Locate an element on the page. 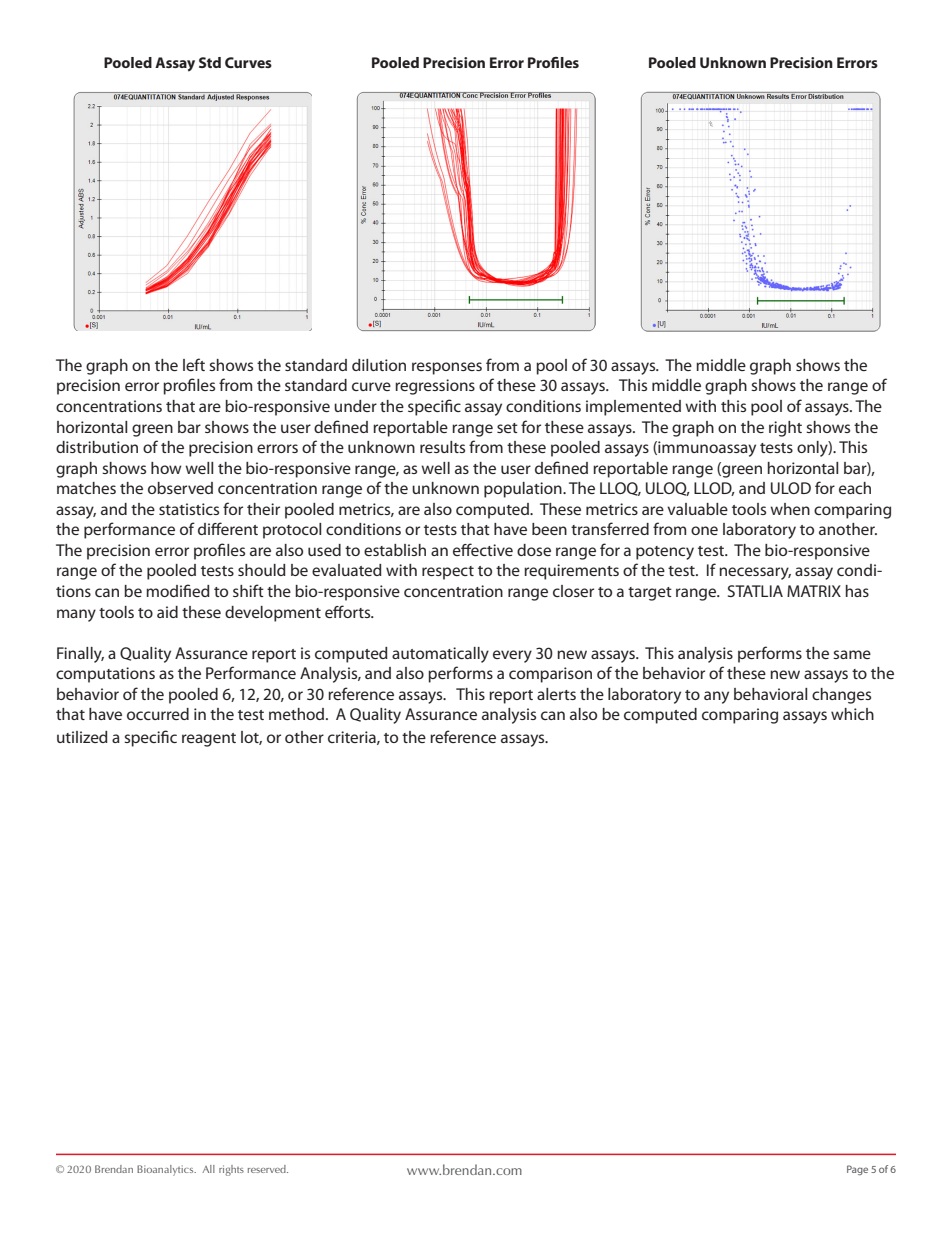  implemented is located at coordinates (633, 408).
